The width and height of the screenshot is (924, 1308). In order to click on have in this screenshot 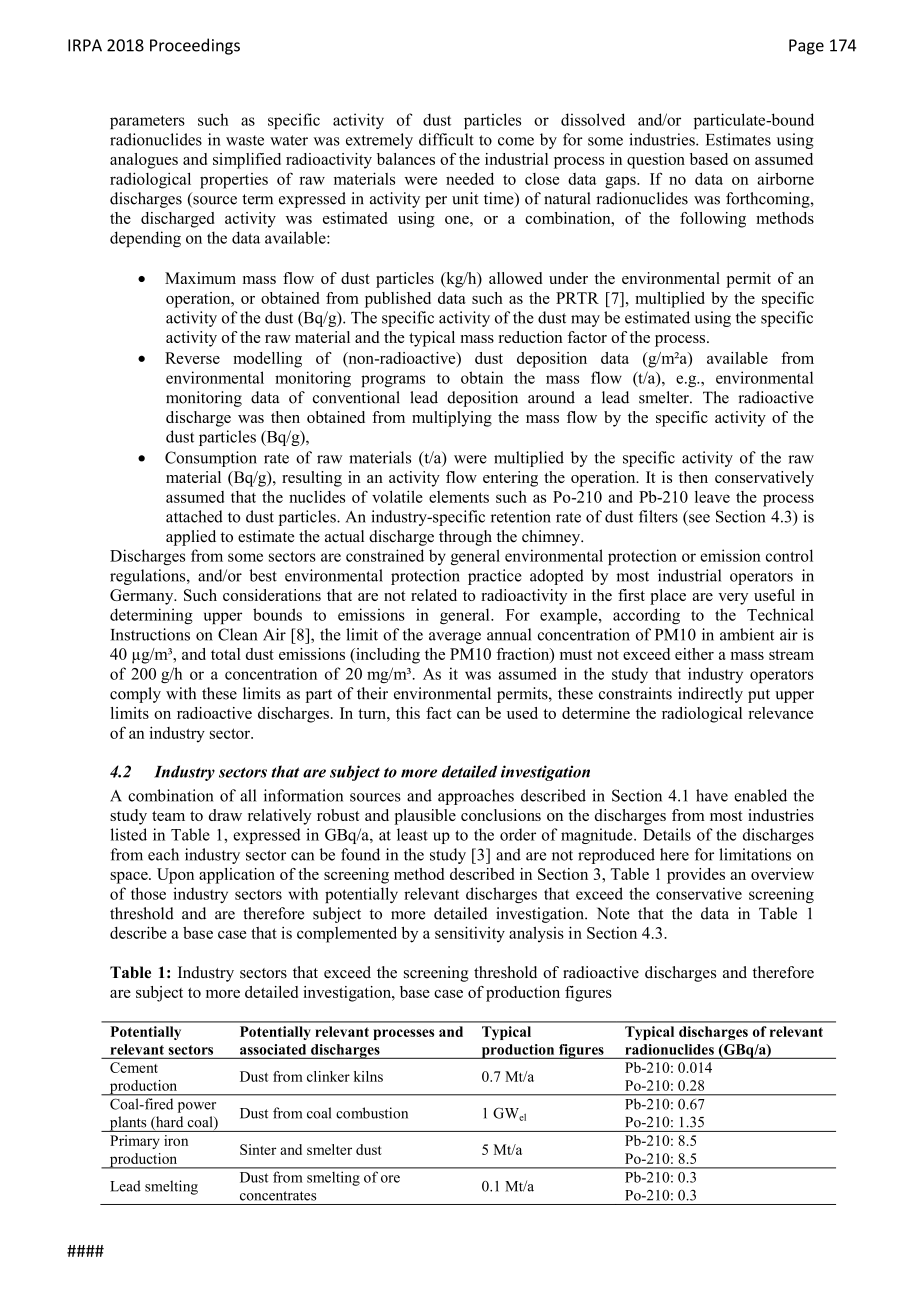, I will do `click(712, 795)`.
